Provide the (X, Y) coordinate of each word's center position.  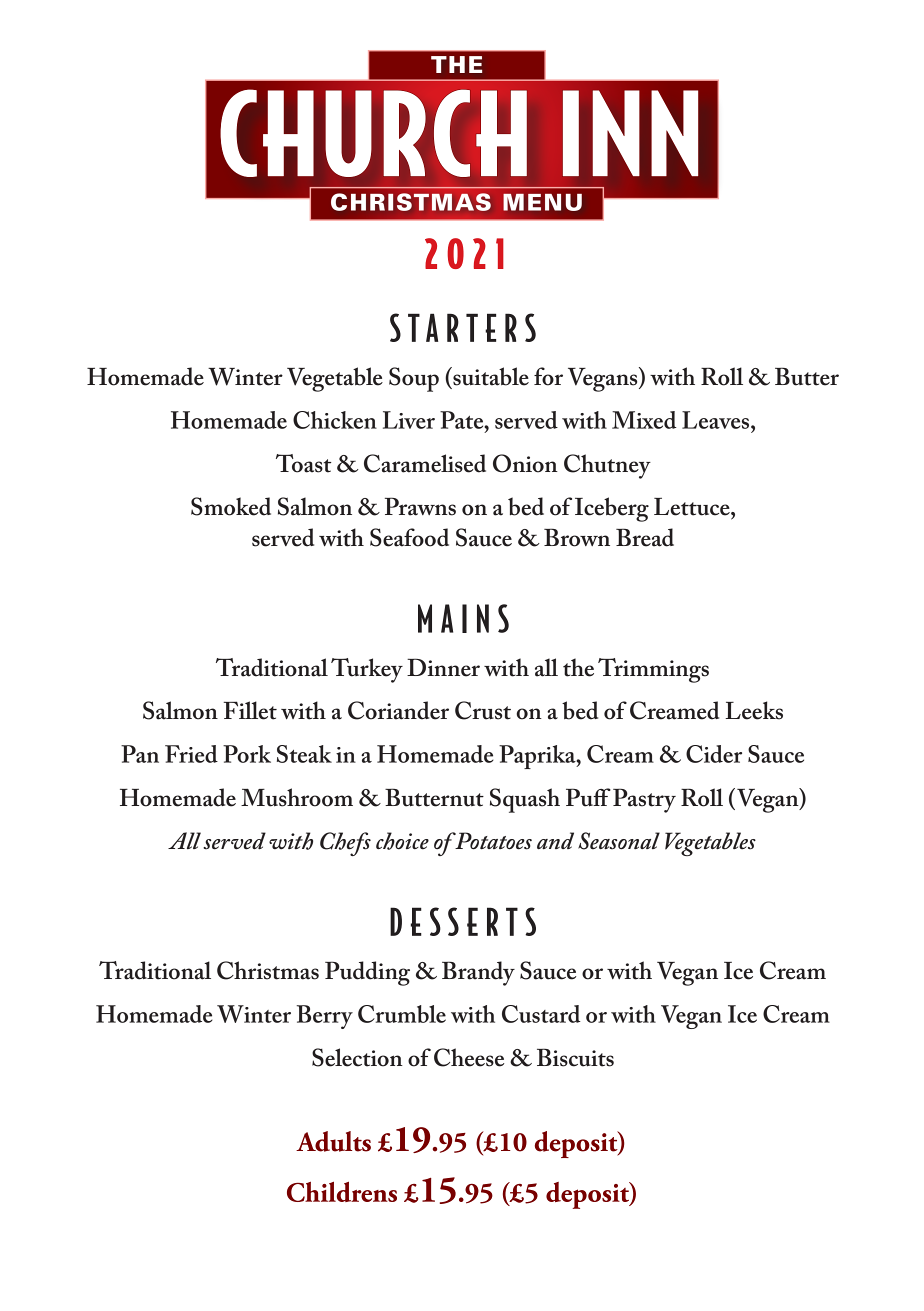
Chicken (335, 420)
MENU (542, 202)
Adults (333, 1141)
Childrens (342, 1192)
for (548, 376)
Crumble (402, 1014)
